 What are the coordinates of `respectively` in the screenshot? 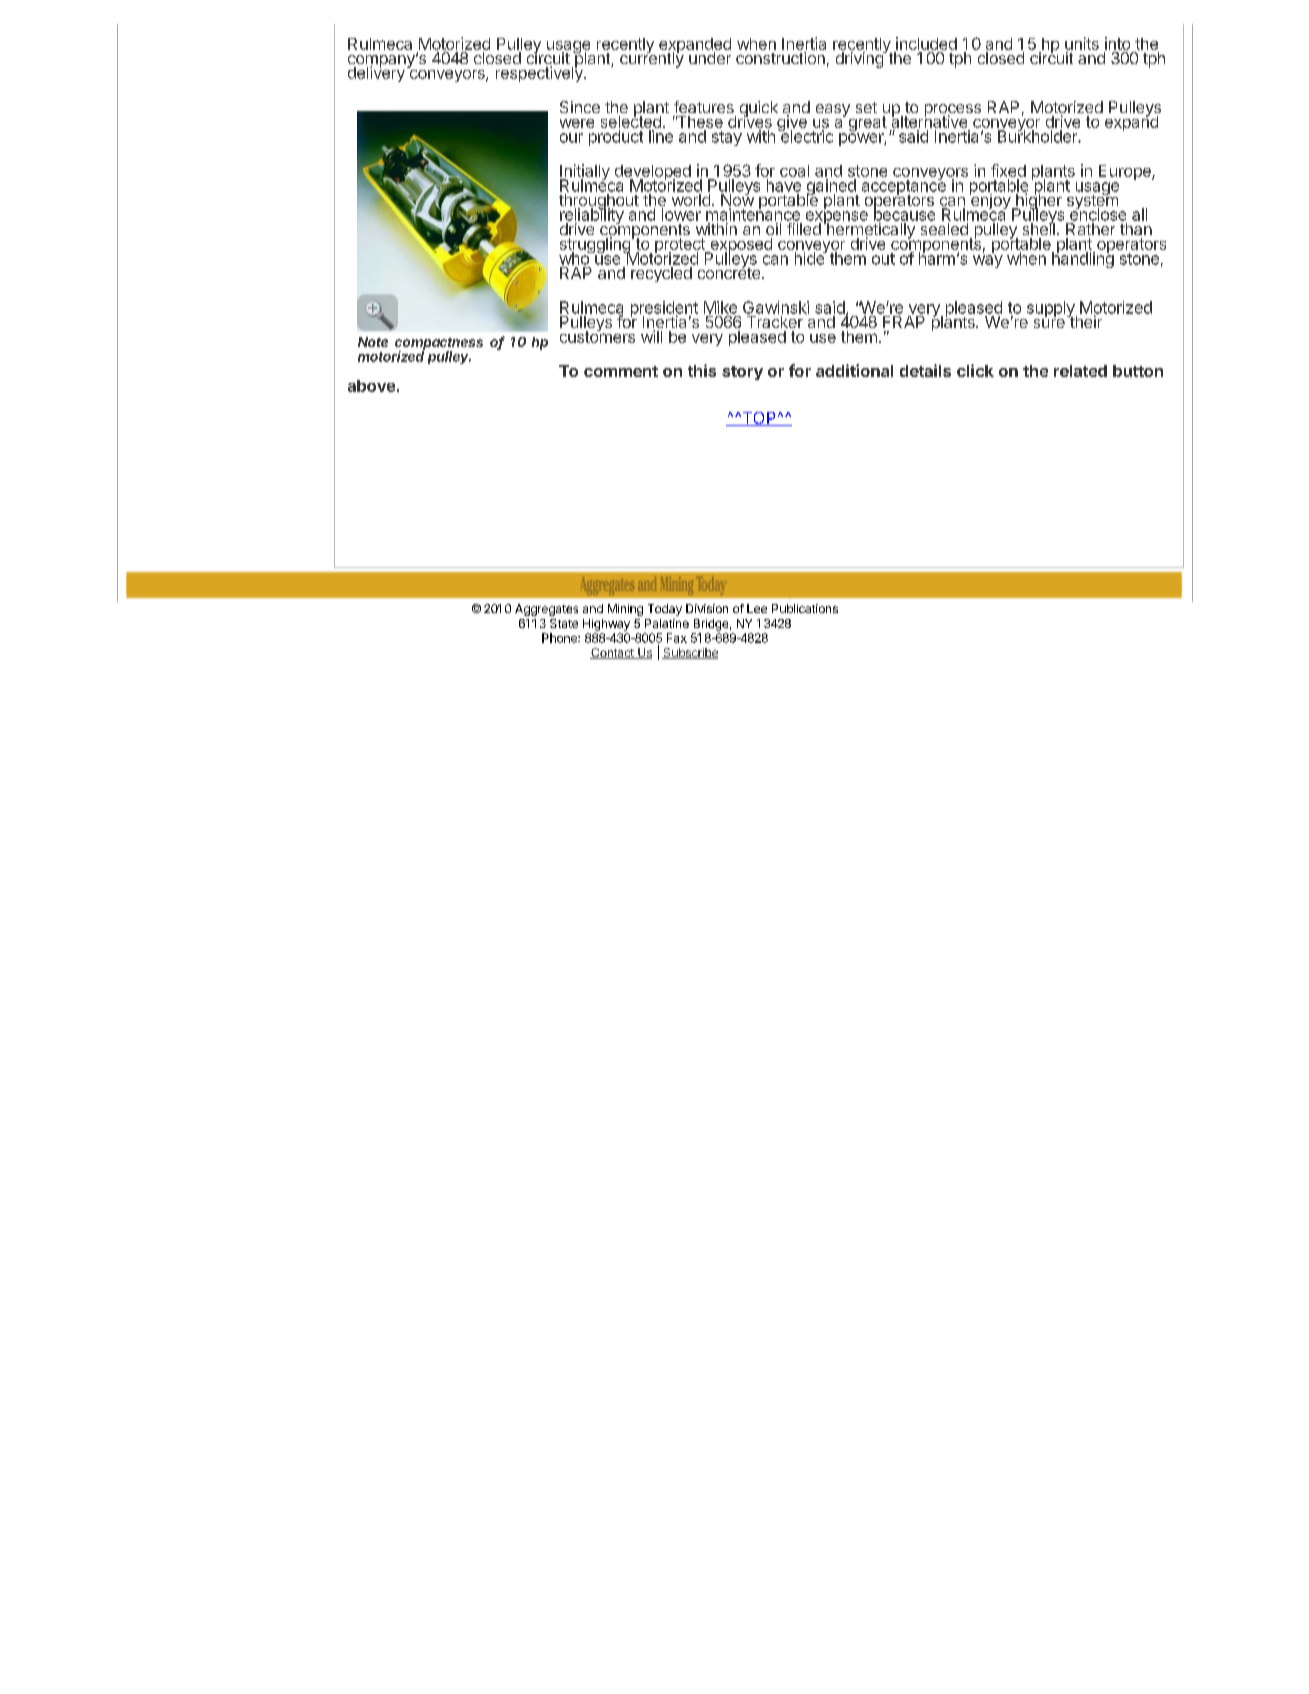 It's located at (540, 73).
